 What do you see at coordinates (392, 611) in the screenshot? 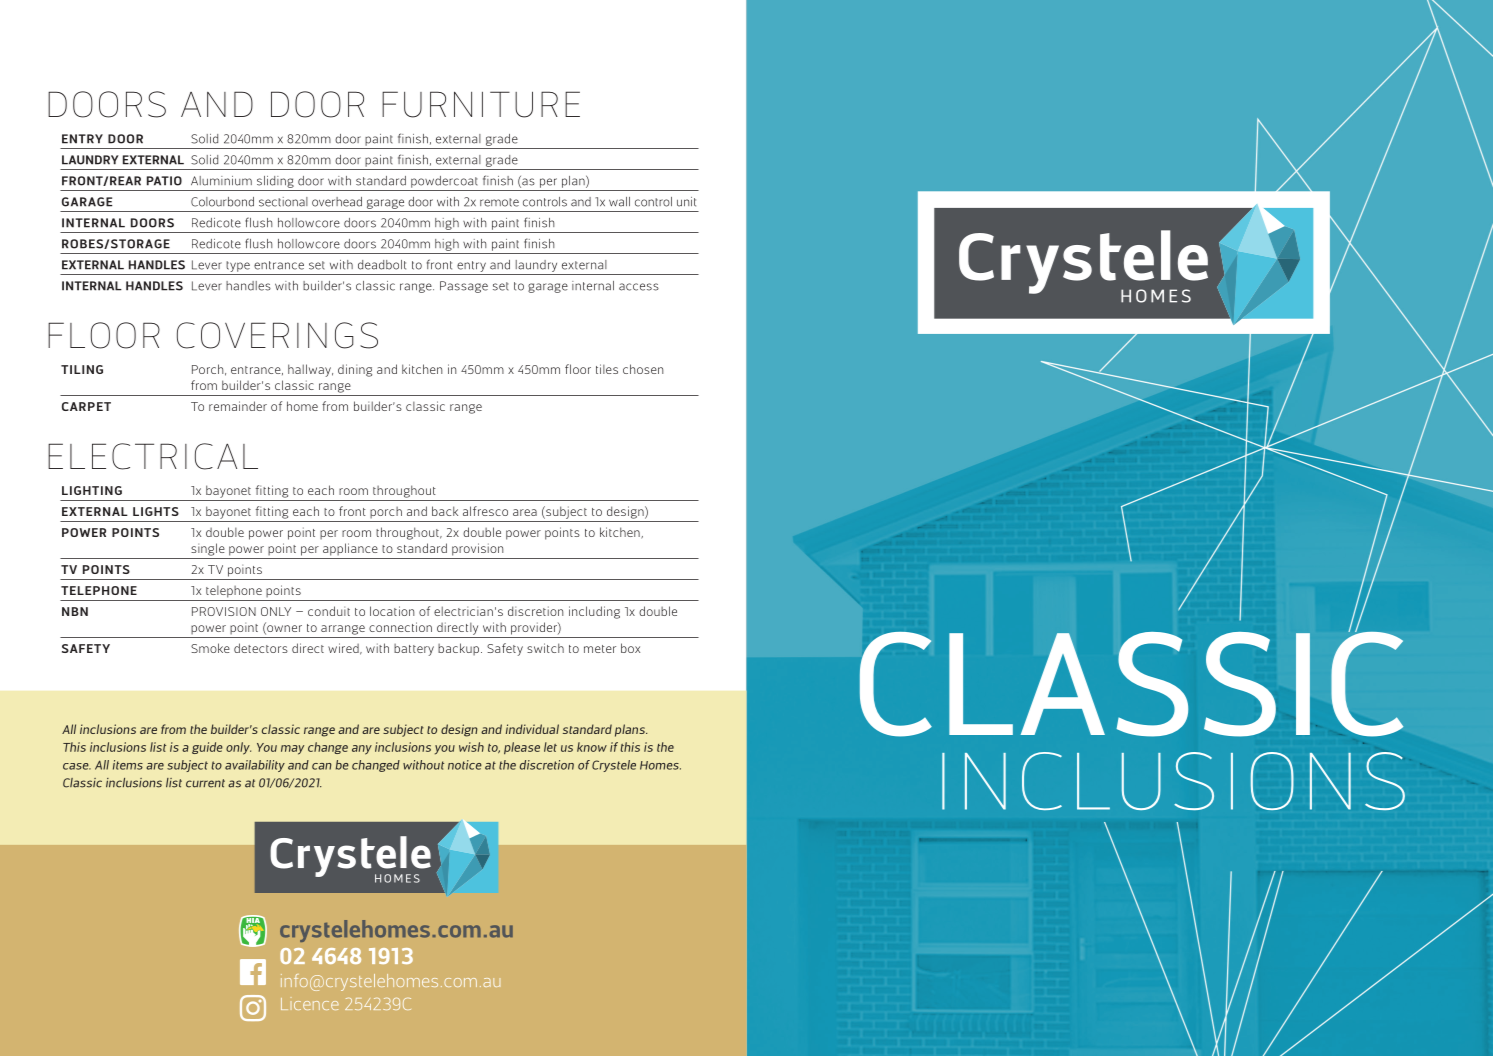
I see `location` at bounding box center [392, 611].
